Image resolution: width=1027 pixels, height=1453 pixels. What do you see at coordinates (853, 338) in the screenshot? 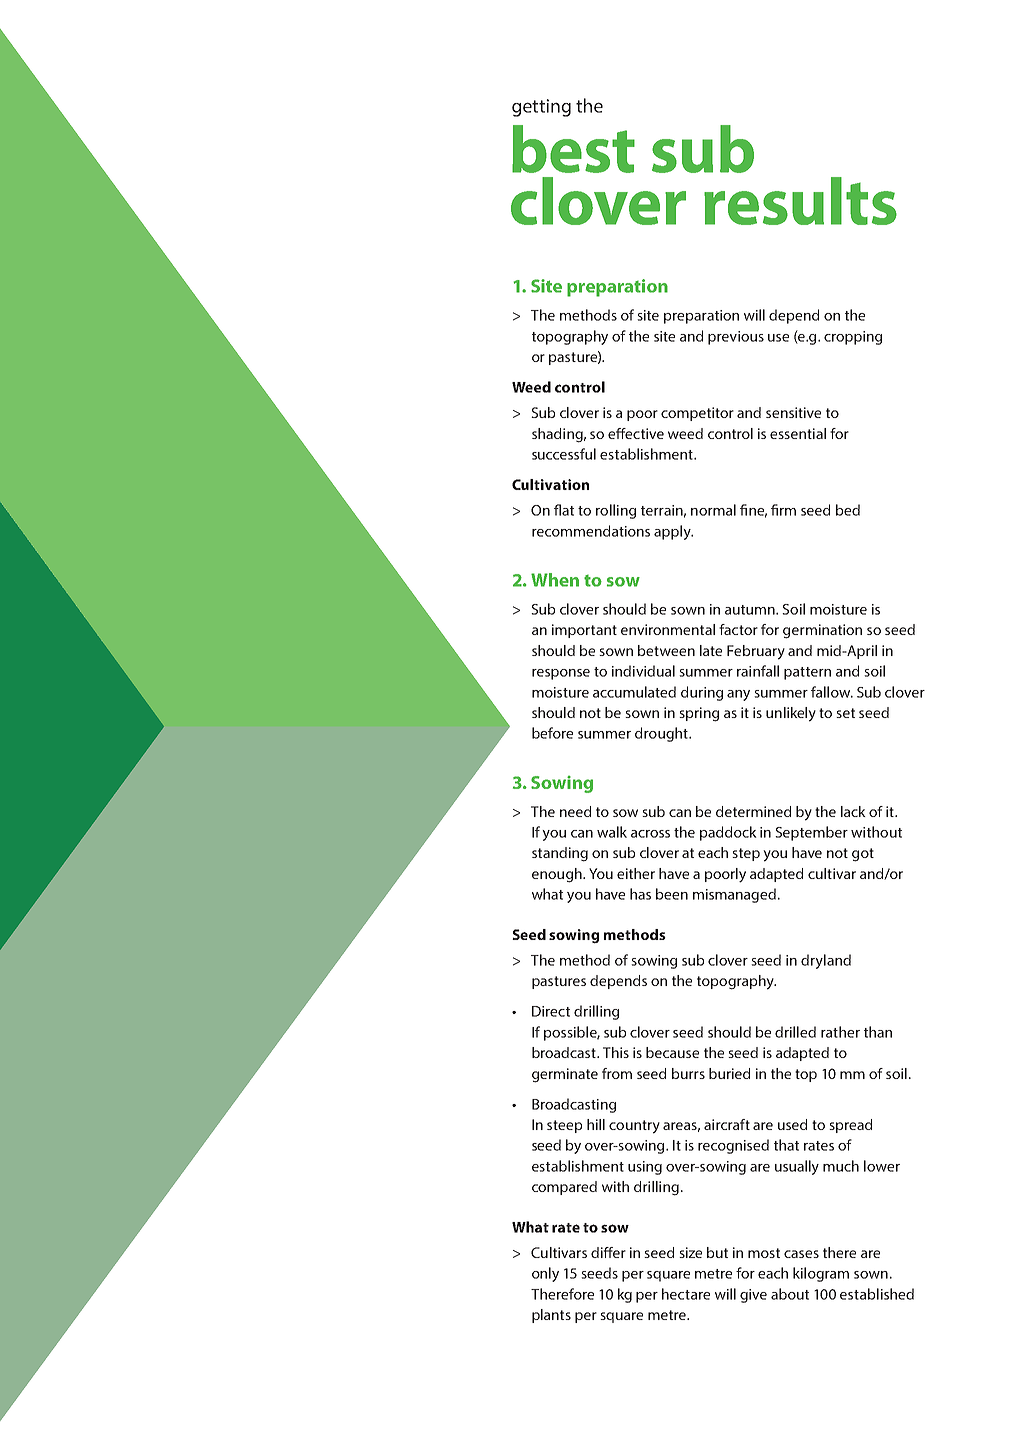
I see `cropping` at bounding box center [853, 338].
